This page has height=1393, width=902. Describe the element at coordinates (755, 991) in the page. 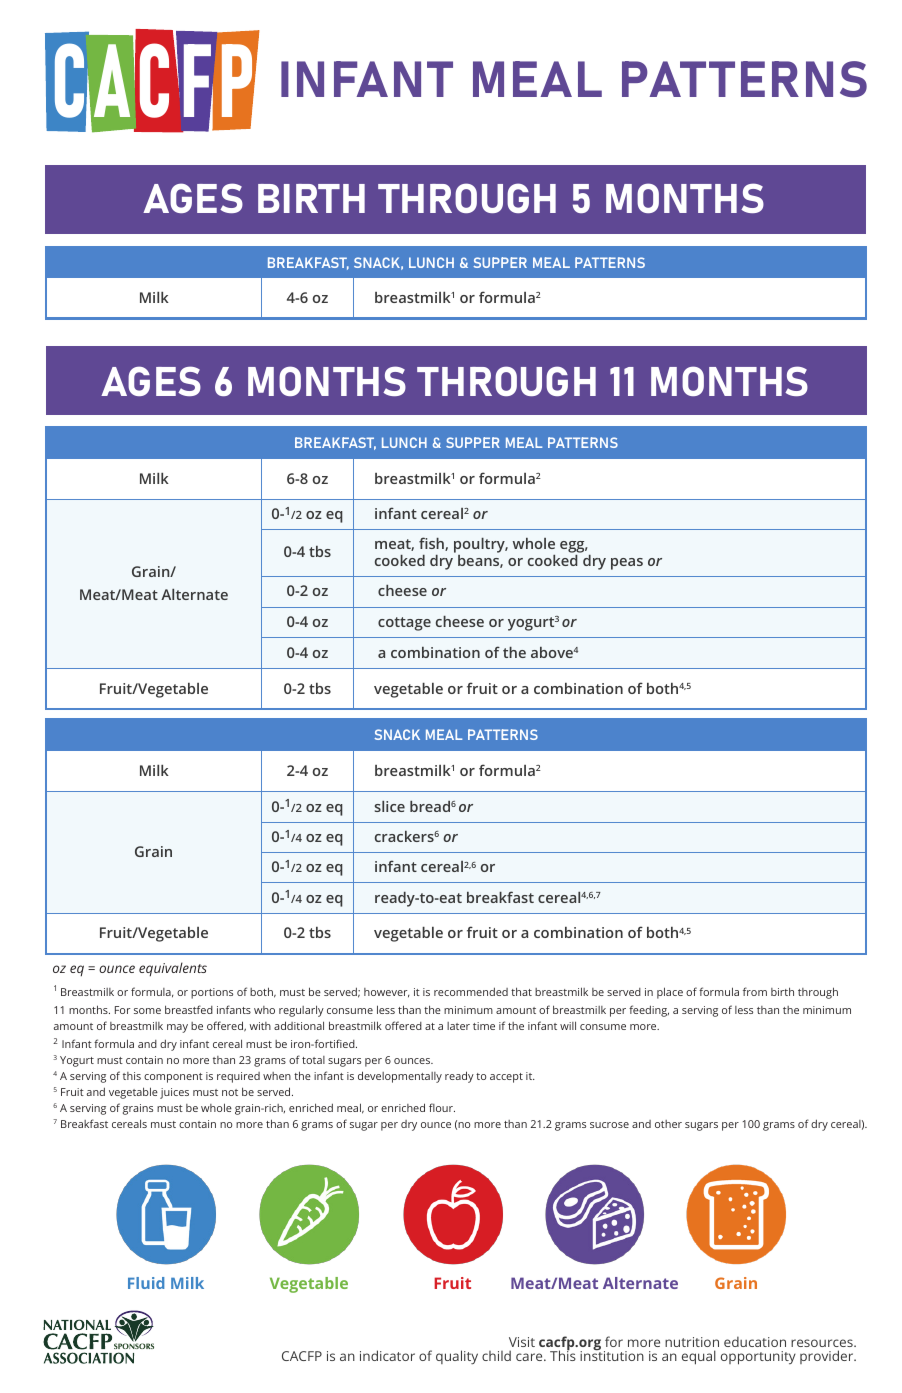

I see `from` at that location.
